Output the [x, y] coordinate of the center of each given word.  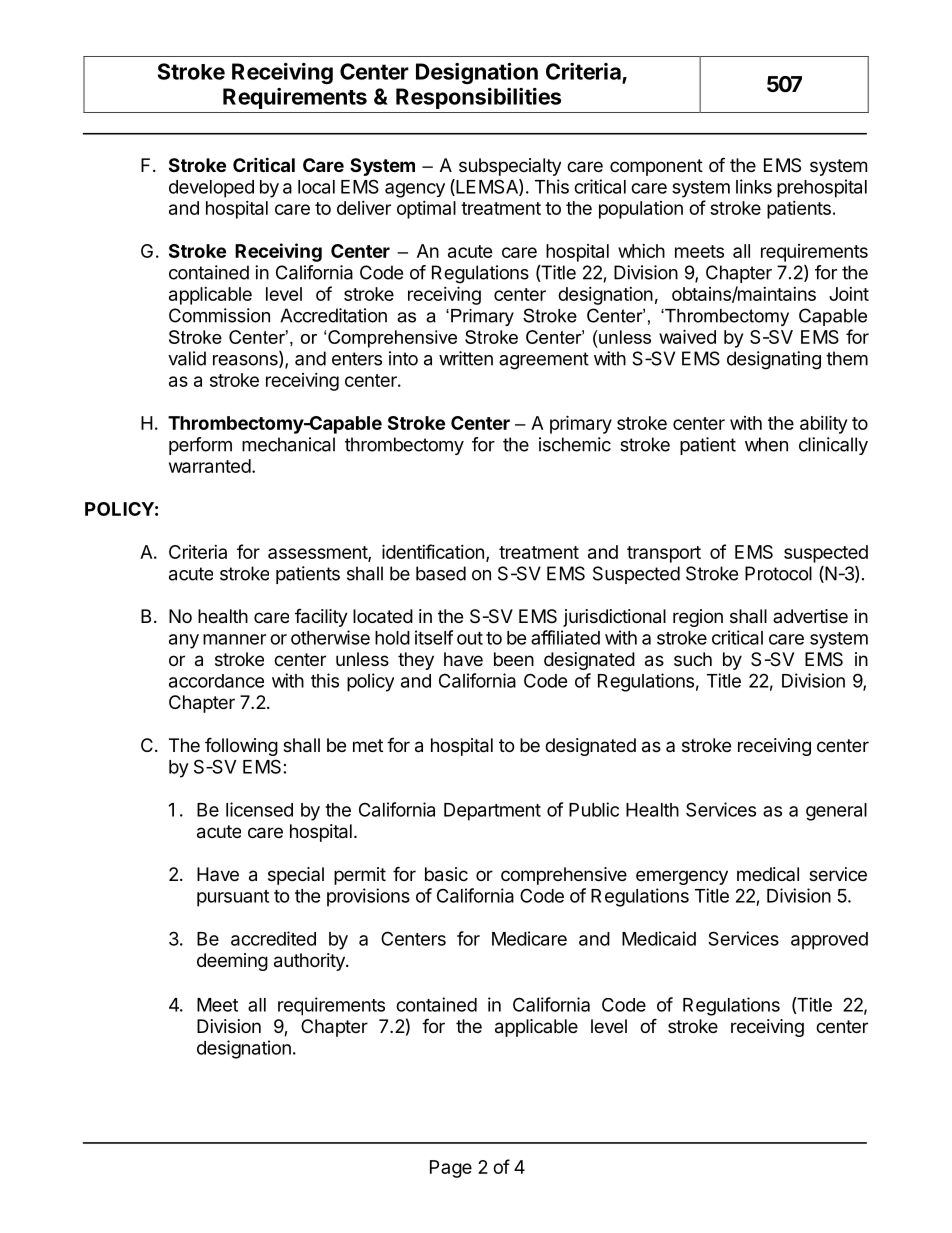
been [514, 659]
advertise [810, 616]
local [316, 187]
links [754, 186]
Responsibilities [478, 98]
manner [234, 639]
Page [451, 1169]
